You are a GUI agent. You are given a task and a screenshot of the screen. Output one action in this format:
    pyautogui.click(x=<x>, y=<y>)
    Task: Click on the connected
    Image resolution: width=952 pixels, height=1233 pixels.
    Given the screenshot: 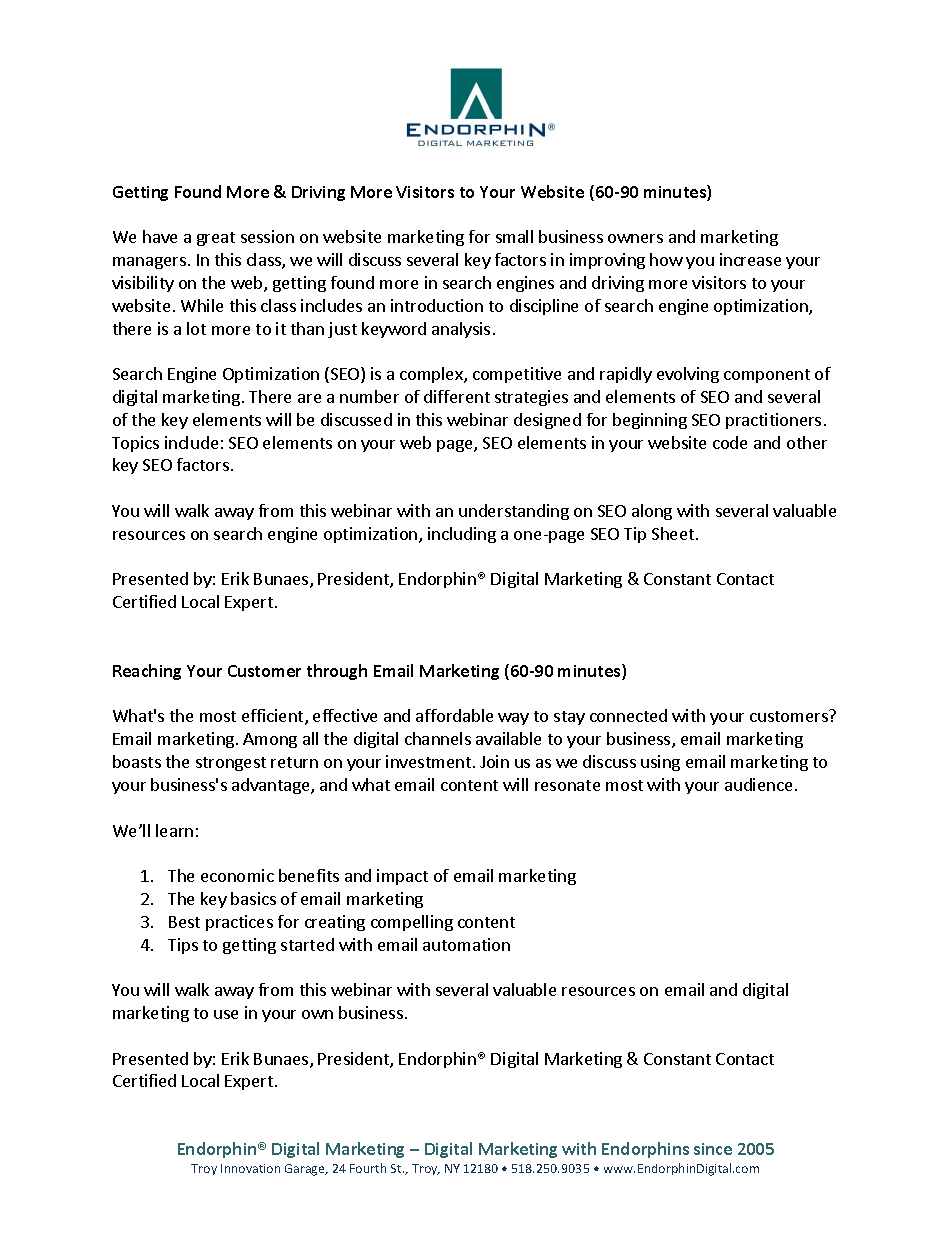 What is the action you would take?
    pyautogui.click(x=628, y=715)
